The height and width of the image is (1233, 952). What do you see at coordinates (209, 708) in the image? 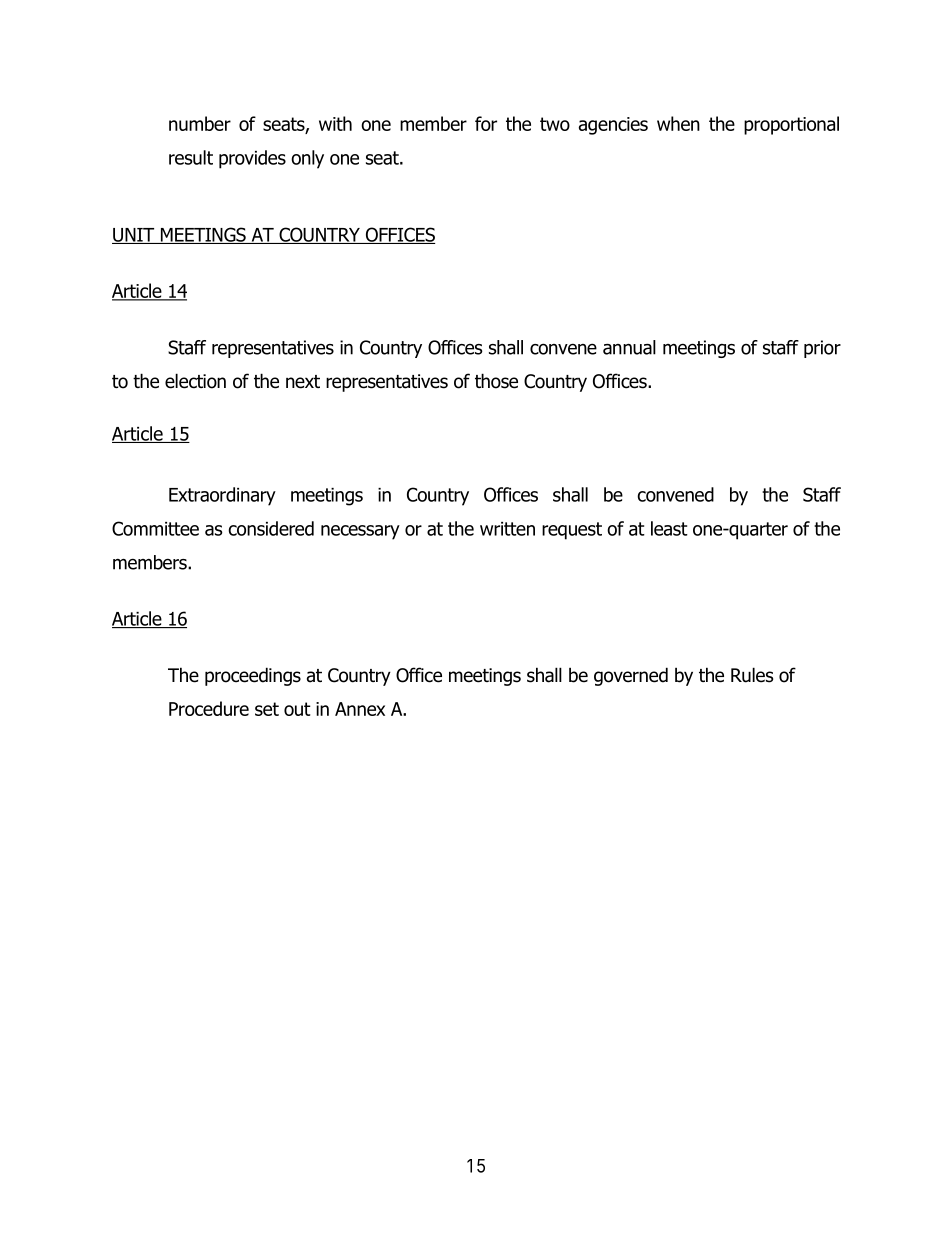
I see `Procedure` at bounding box center [209, 708].
